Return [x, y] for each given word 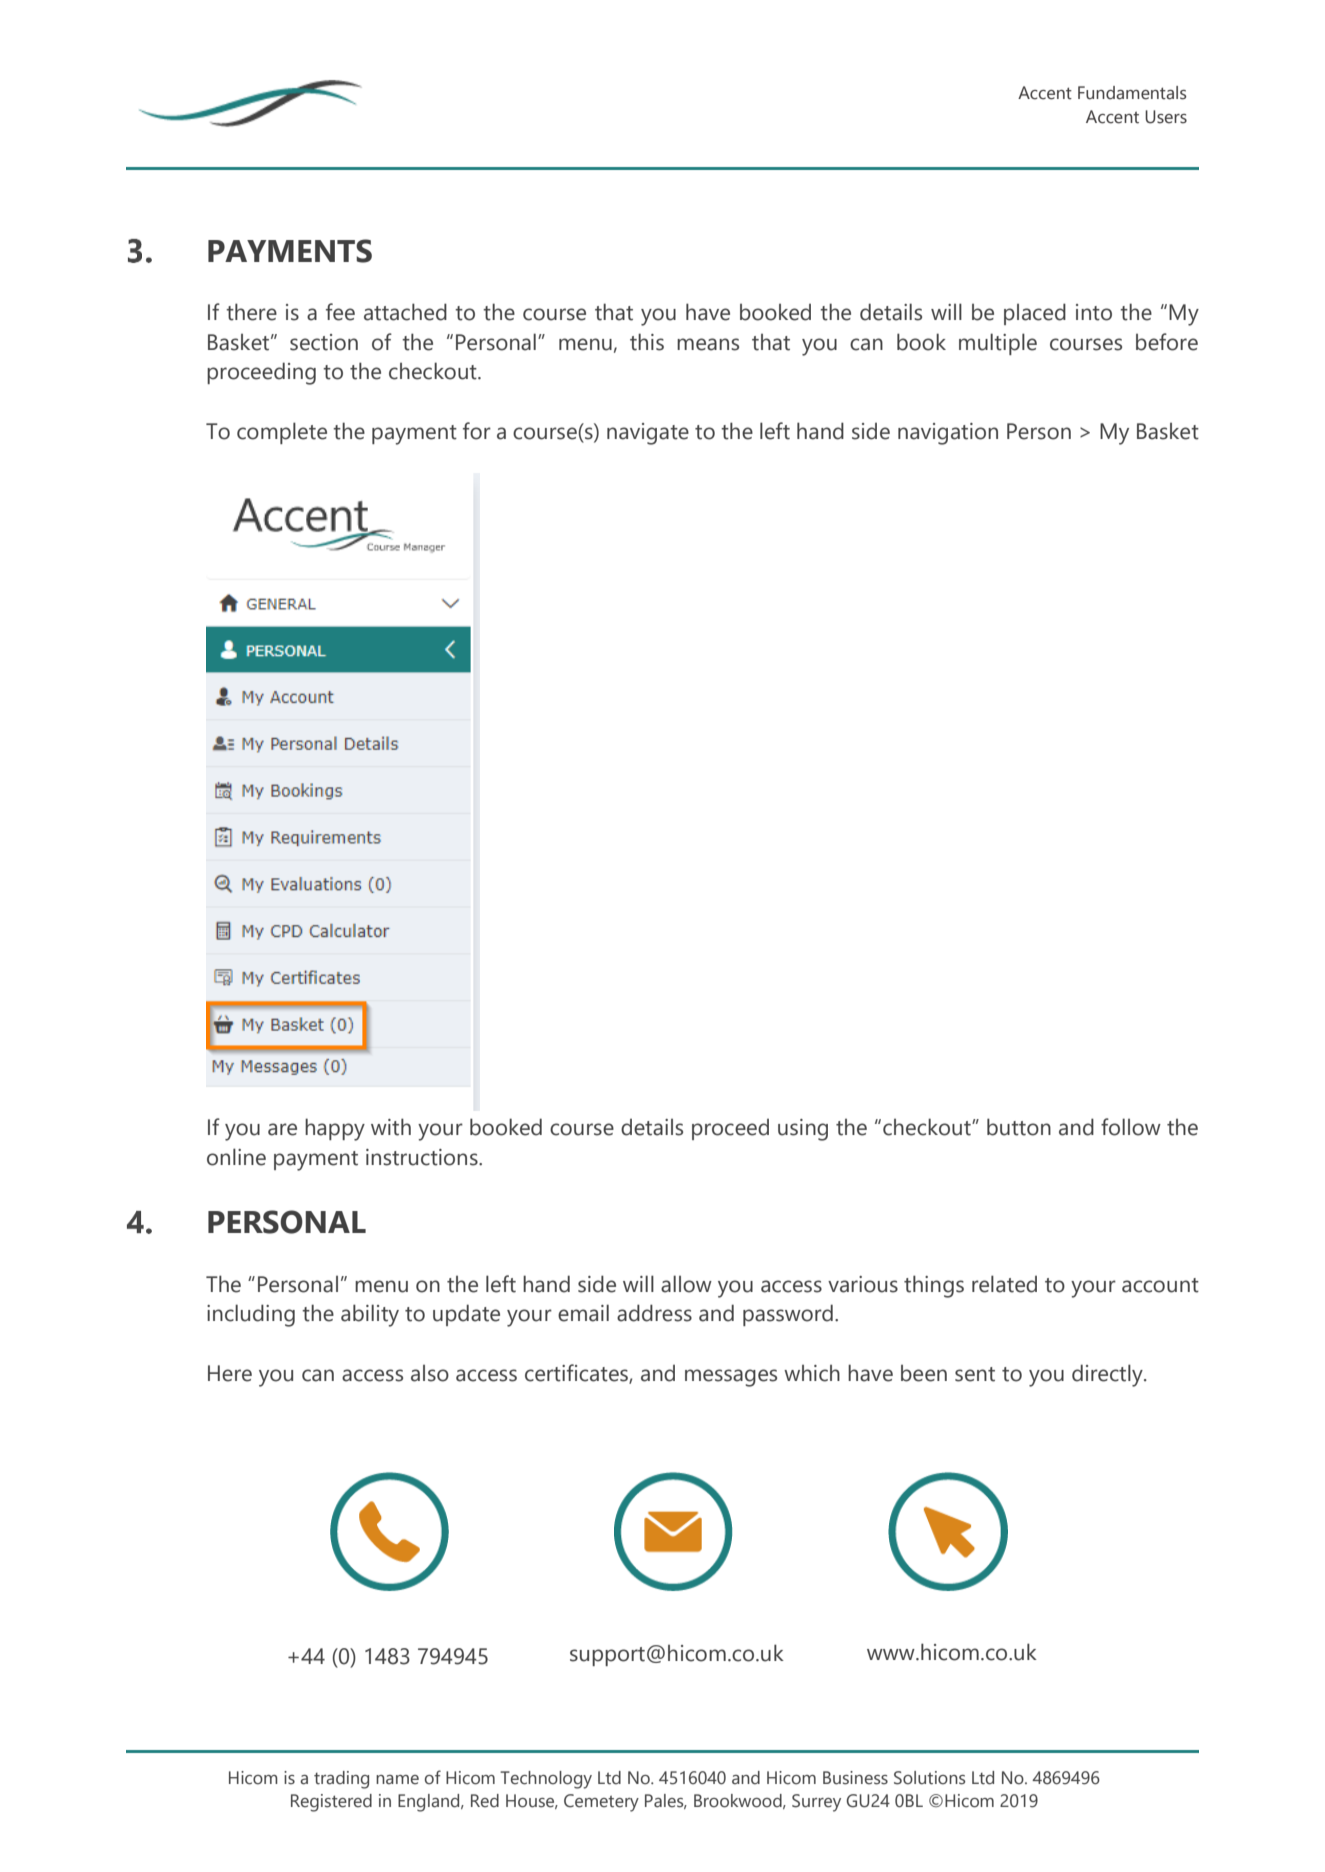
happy [335, 1129]
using [803, 1130]
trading [341, 1780]
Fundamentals [1132, 93]
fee [340, 312]
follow [1131, 1127]
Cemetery [601, 1803]
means [708, 344]
